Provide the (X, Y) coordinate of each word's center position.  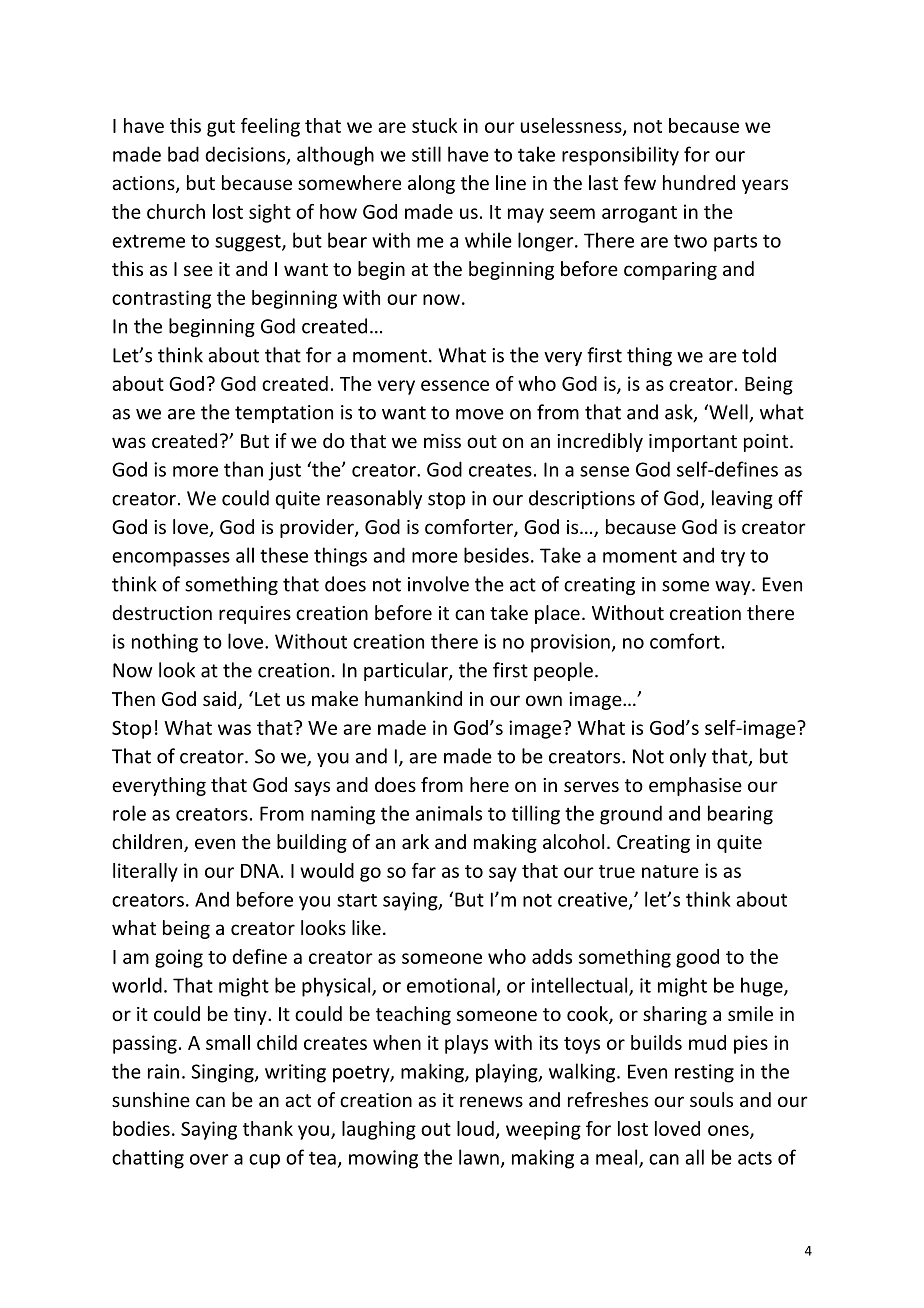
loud (475, 1128)
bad (183, 154)
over (209, 1159)
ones (729, 1131)
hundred (699, 182)
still (426, 154)
